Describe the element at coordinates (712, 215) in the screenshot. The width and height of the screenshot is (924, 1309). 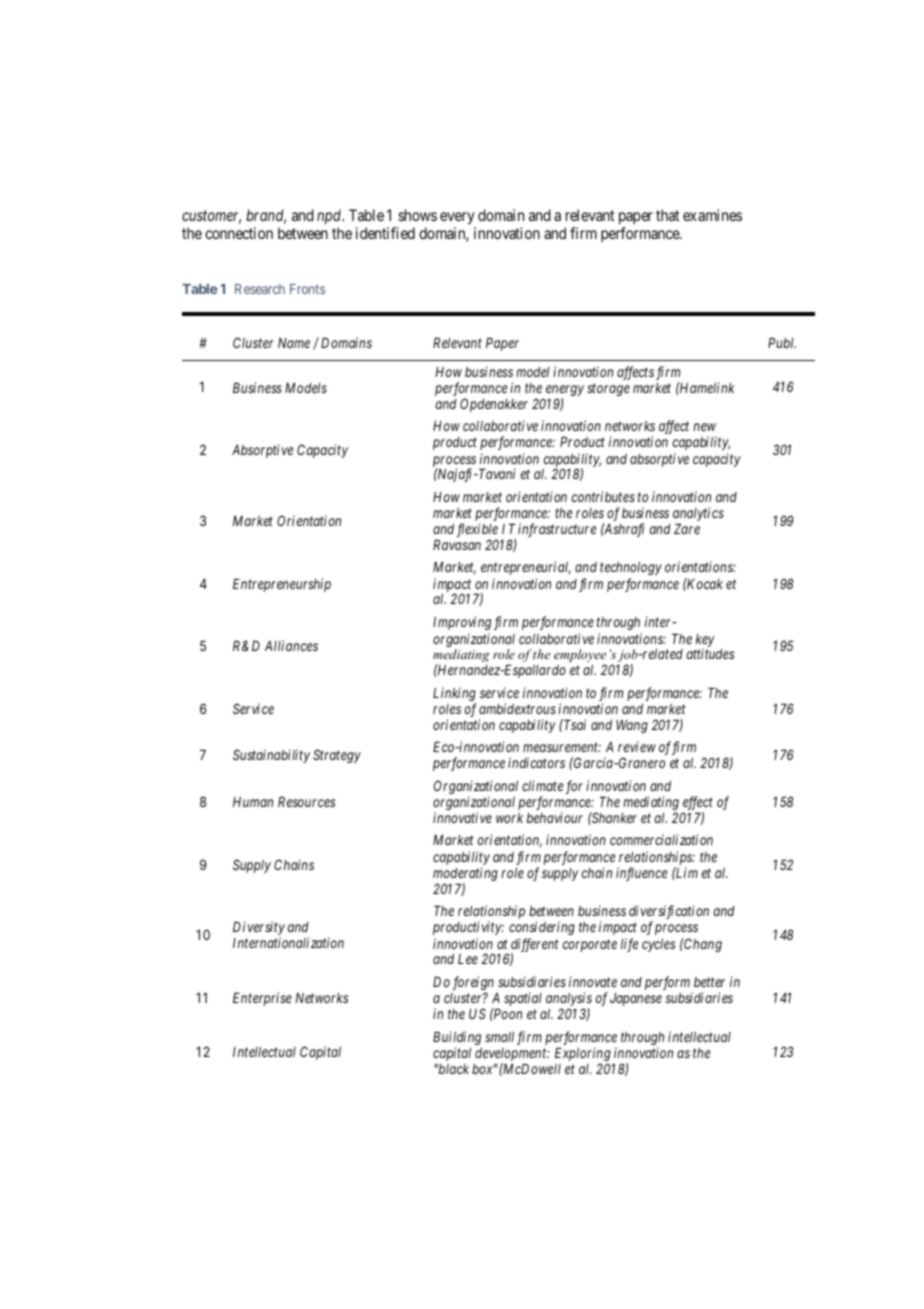
I see `examines` at that location.
